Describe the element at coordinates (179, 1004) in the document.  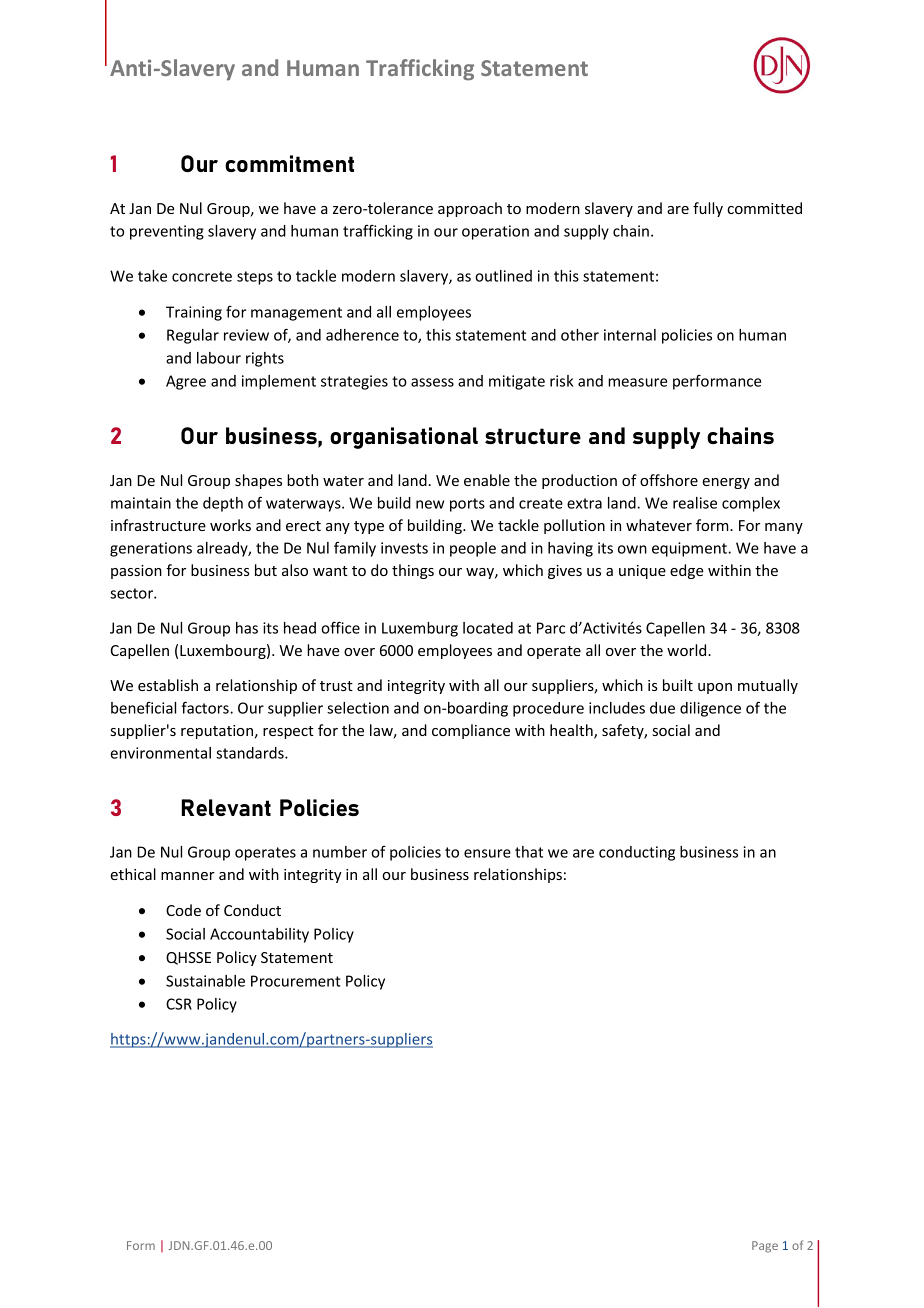
I see `CSR` at that location.
